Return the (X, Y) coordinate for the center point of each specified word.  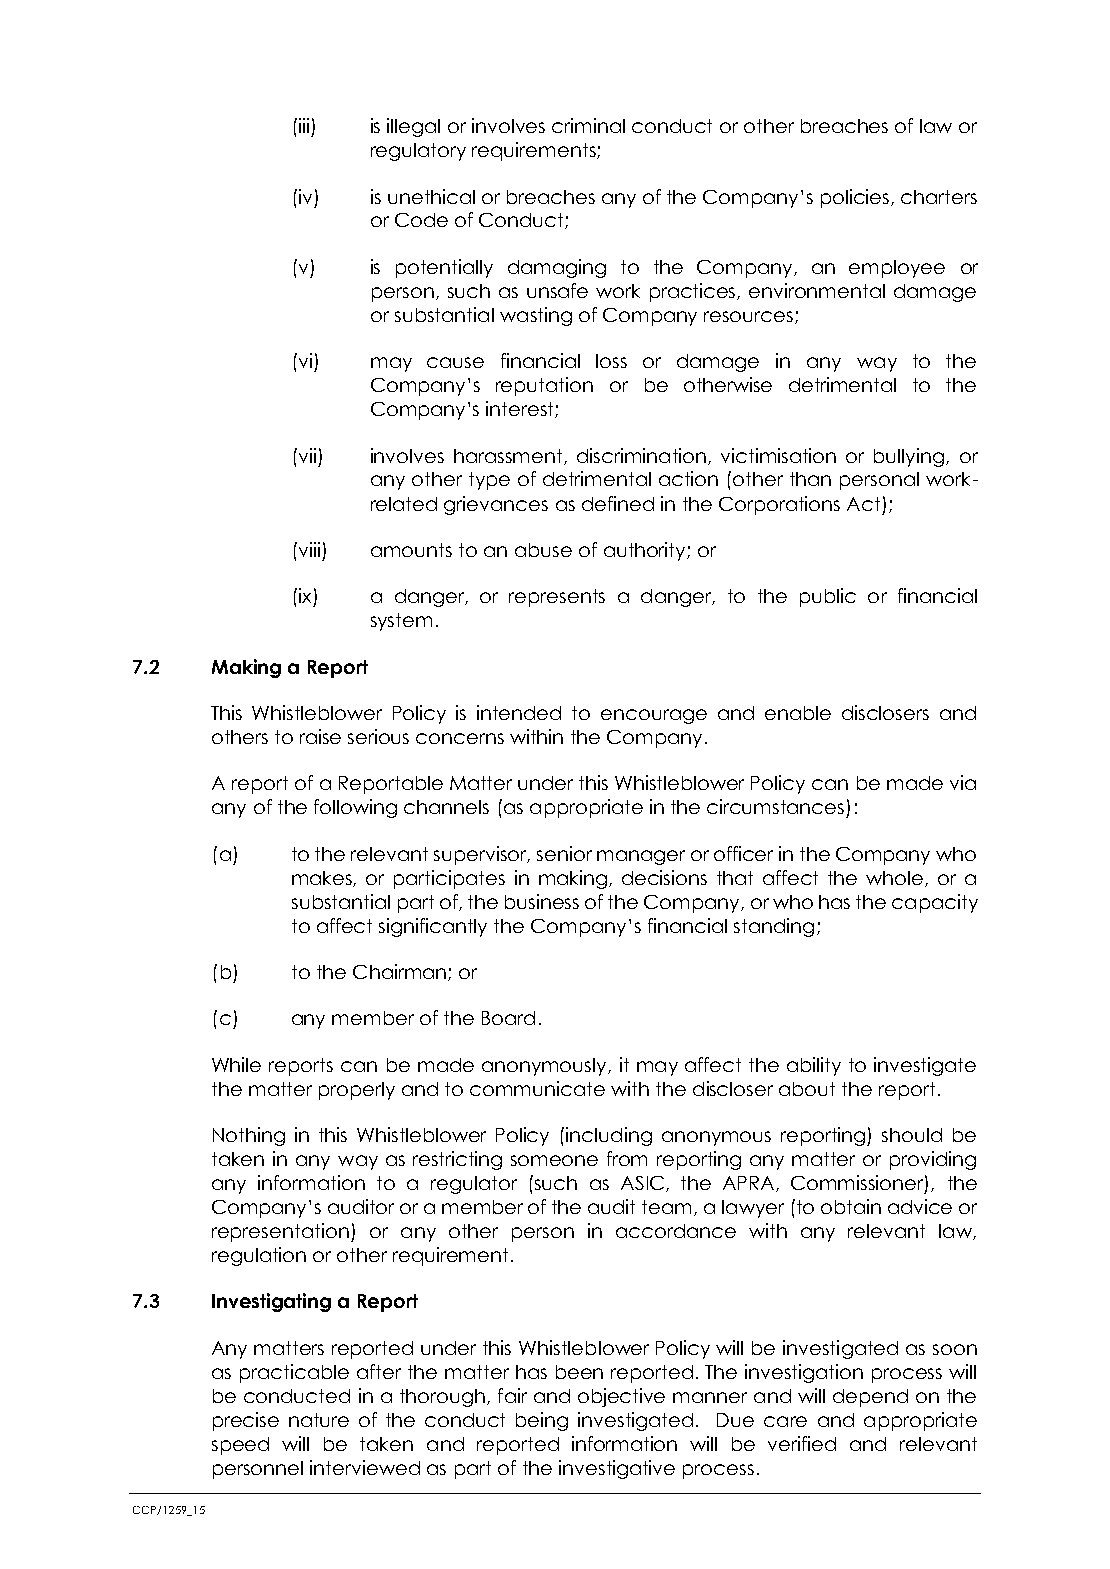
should (912, 1135)
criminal (588, 125)
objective (621, 1397)
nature (319, 1420)
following (355, 808)
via (963, 782)
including (609, 1136)
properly (357, 1091)
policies (856, 198)
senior (564, 853)
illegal (413, 127)
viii (308, 549)
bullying (910, 457)
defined (618, 503)
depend (870, 1398)
